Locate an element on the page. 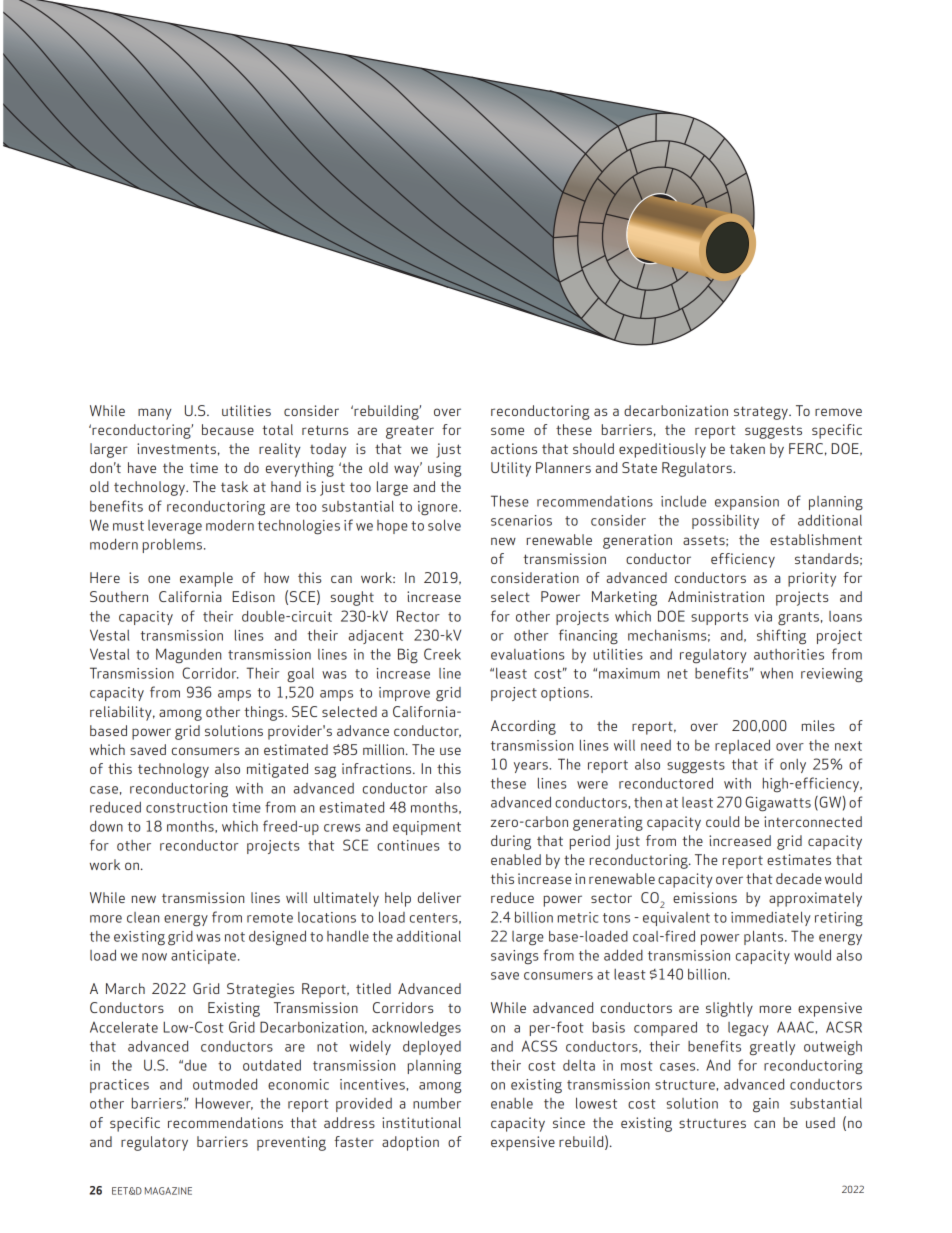 This document has height=1233, width=952. investments is located at coordinates (176, 448).
